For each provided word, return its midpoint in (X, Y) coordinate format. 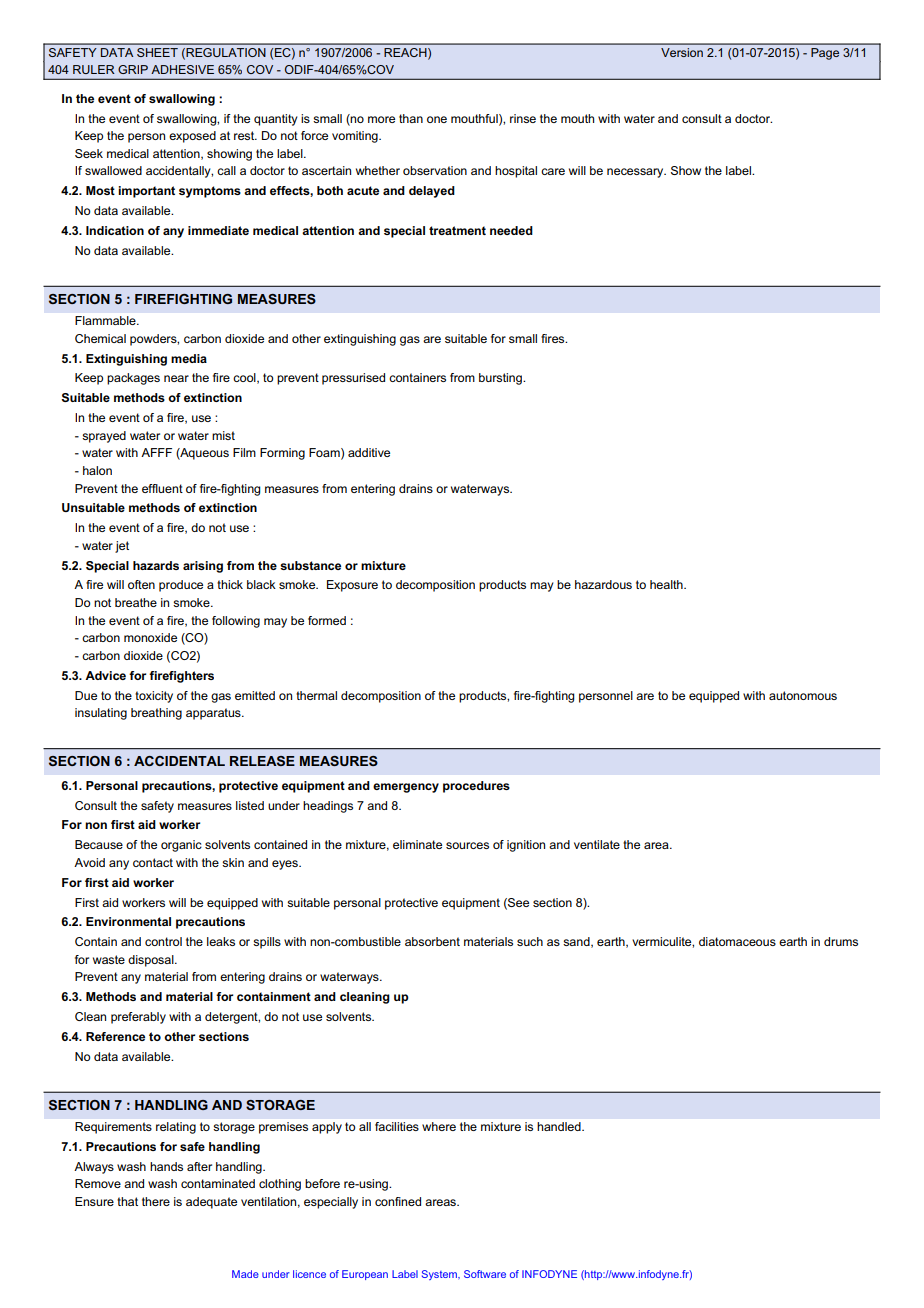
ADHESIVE (182, 69)
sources (467, 845)
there (156, 1201)
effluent (162, 488)
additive (369, 452)
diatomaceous (737, 941)
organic (181, 846)
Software (485, 1274)
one (437, 119)
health (667, 584)
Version (682, 52)
